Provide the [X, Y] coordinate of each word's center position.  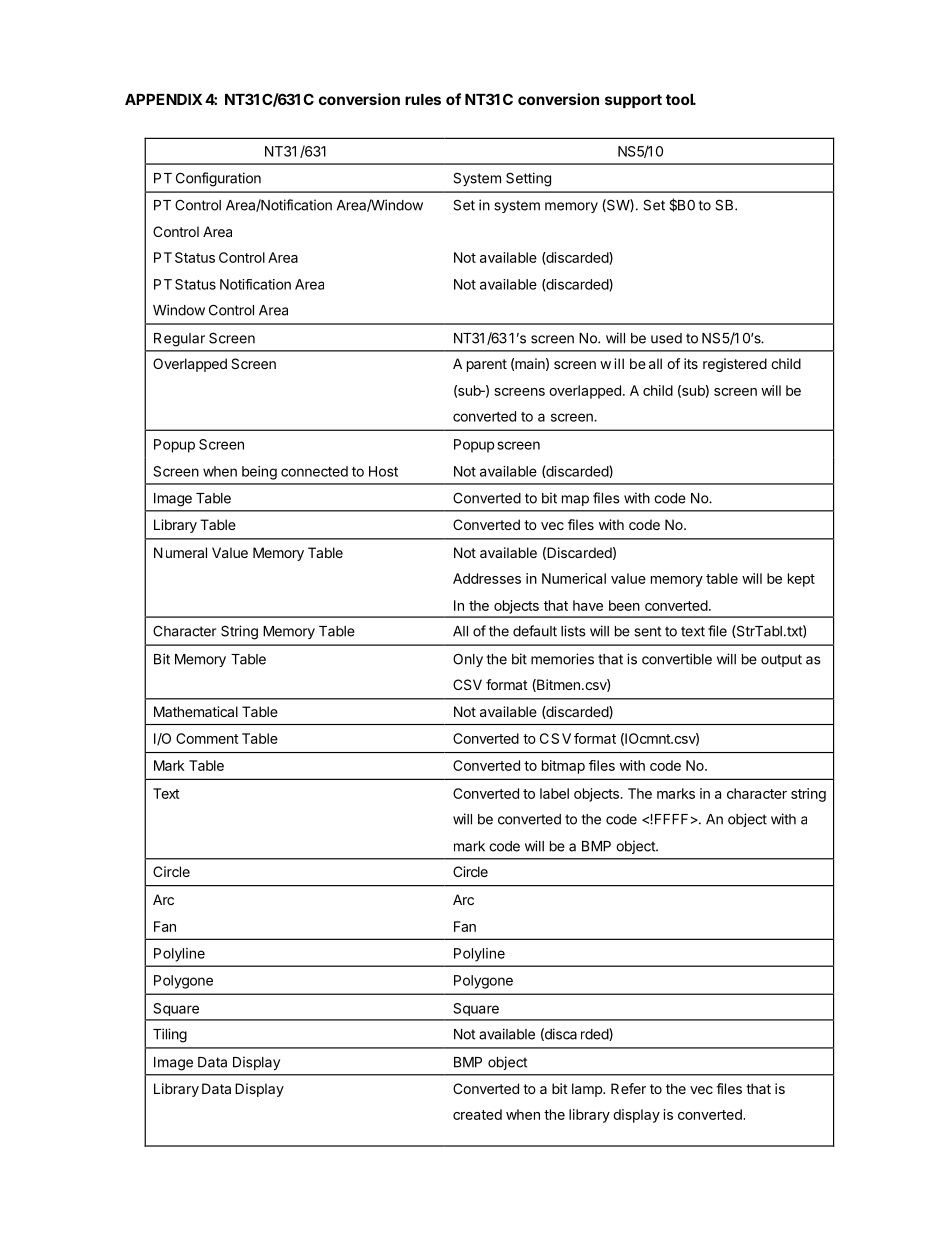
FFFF [671, 819]
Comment [207, 738]
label [554, 793]
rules [423, 99]
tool [681, 99]
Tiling [170, 1035]
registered [735, 365]
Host [383, 471]
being [259, 473]
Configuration [218, 179]
